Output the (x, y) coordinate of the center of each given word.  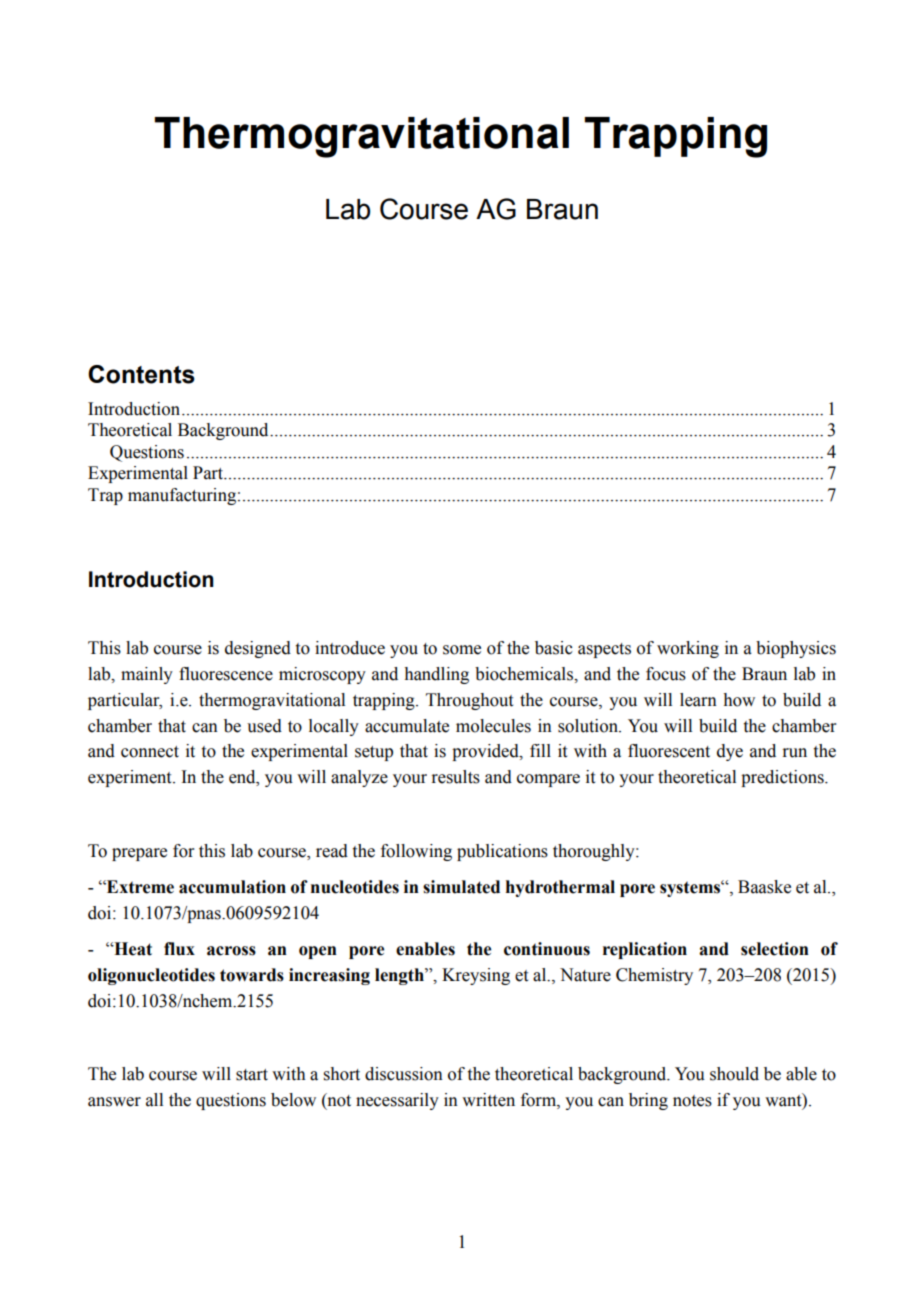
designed (258, 649)
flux (179, 949)
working (688, 649)
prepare (139, 854)
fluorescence (226, 674)
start (252, 1075)
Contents (141, 374)
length (400, 976)
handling (436, 675)
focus (666, 674)
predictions (783, 778)
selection (775, 949)
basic (554, 648)
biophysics (796, 649)
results (455, 777)
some (462, 650)
